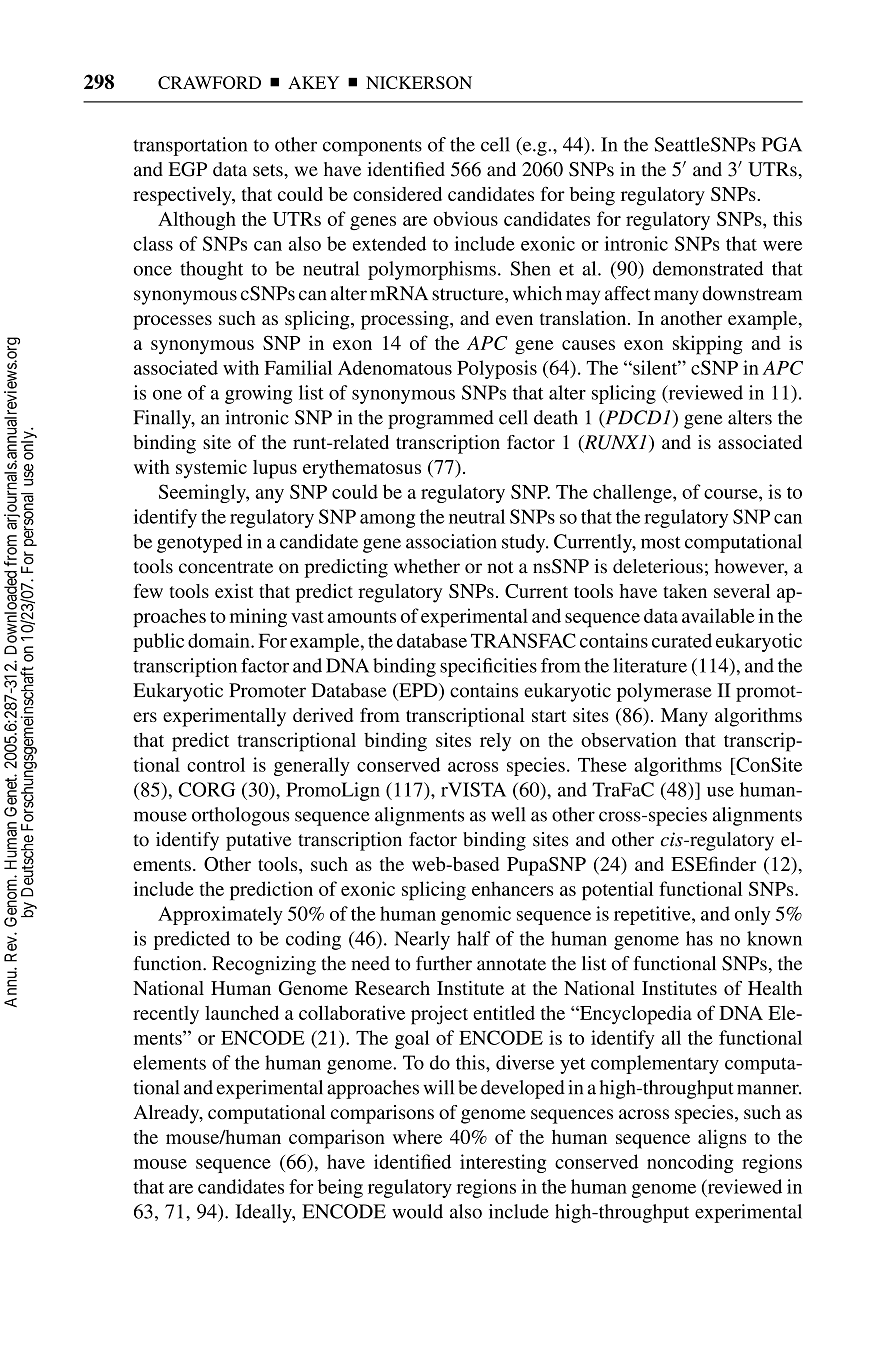  Describe the element at coordinates (242, 1012) in the screenshot. I see `launched` at that location.
